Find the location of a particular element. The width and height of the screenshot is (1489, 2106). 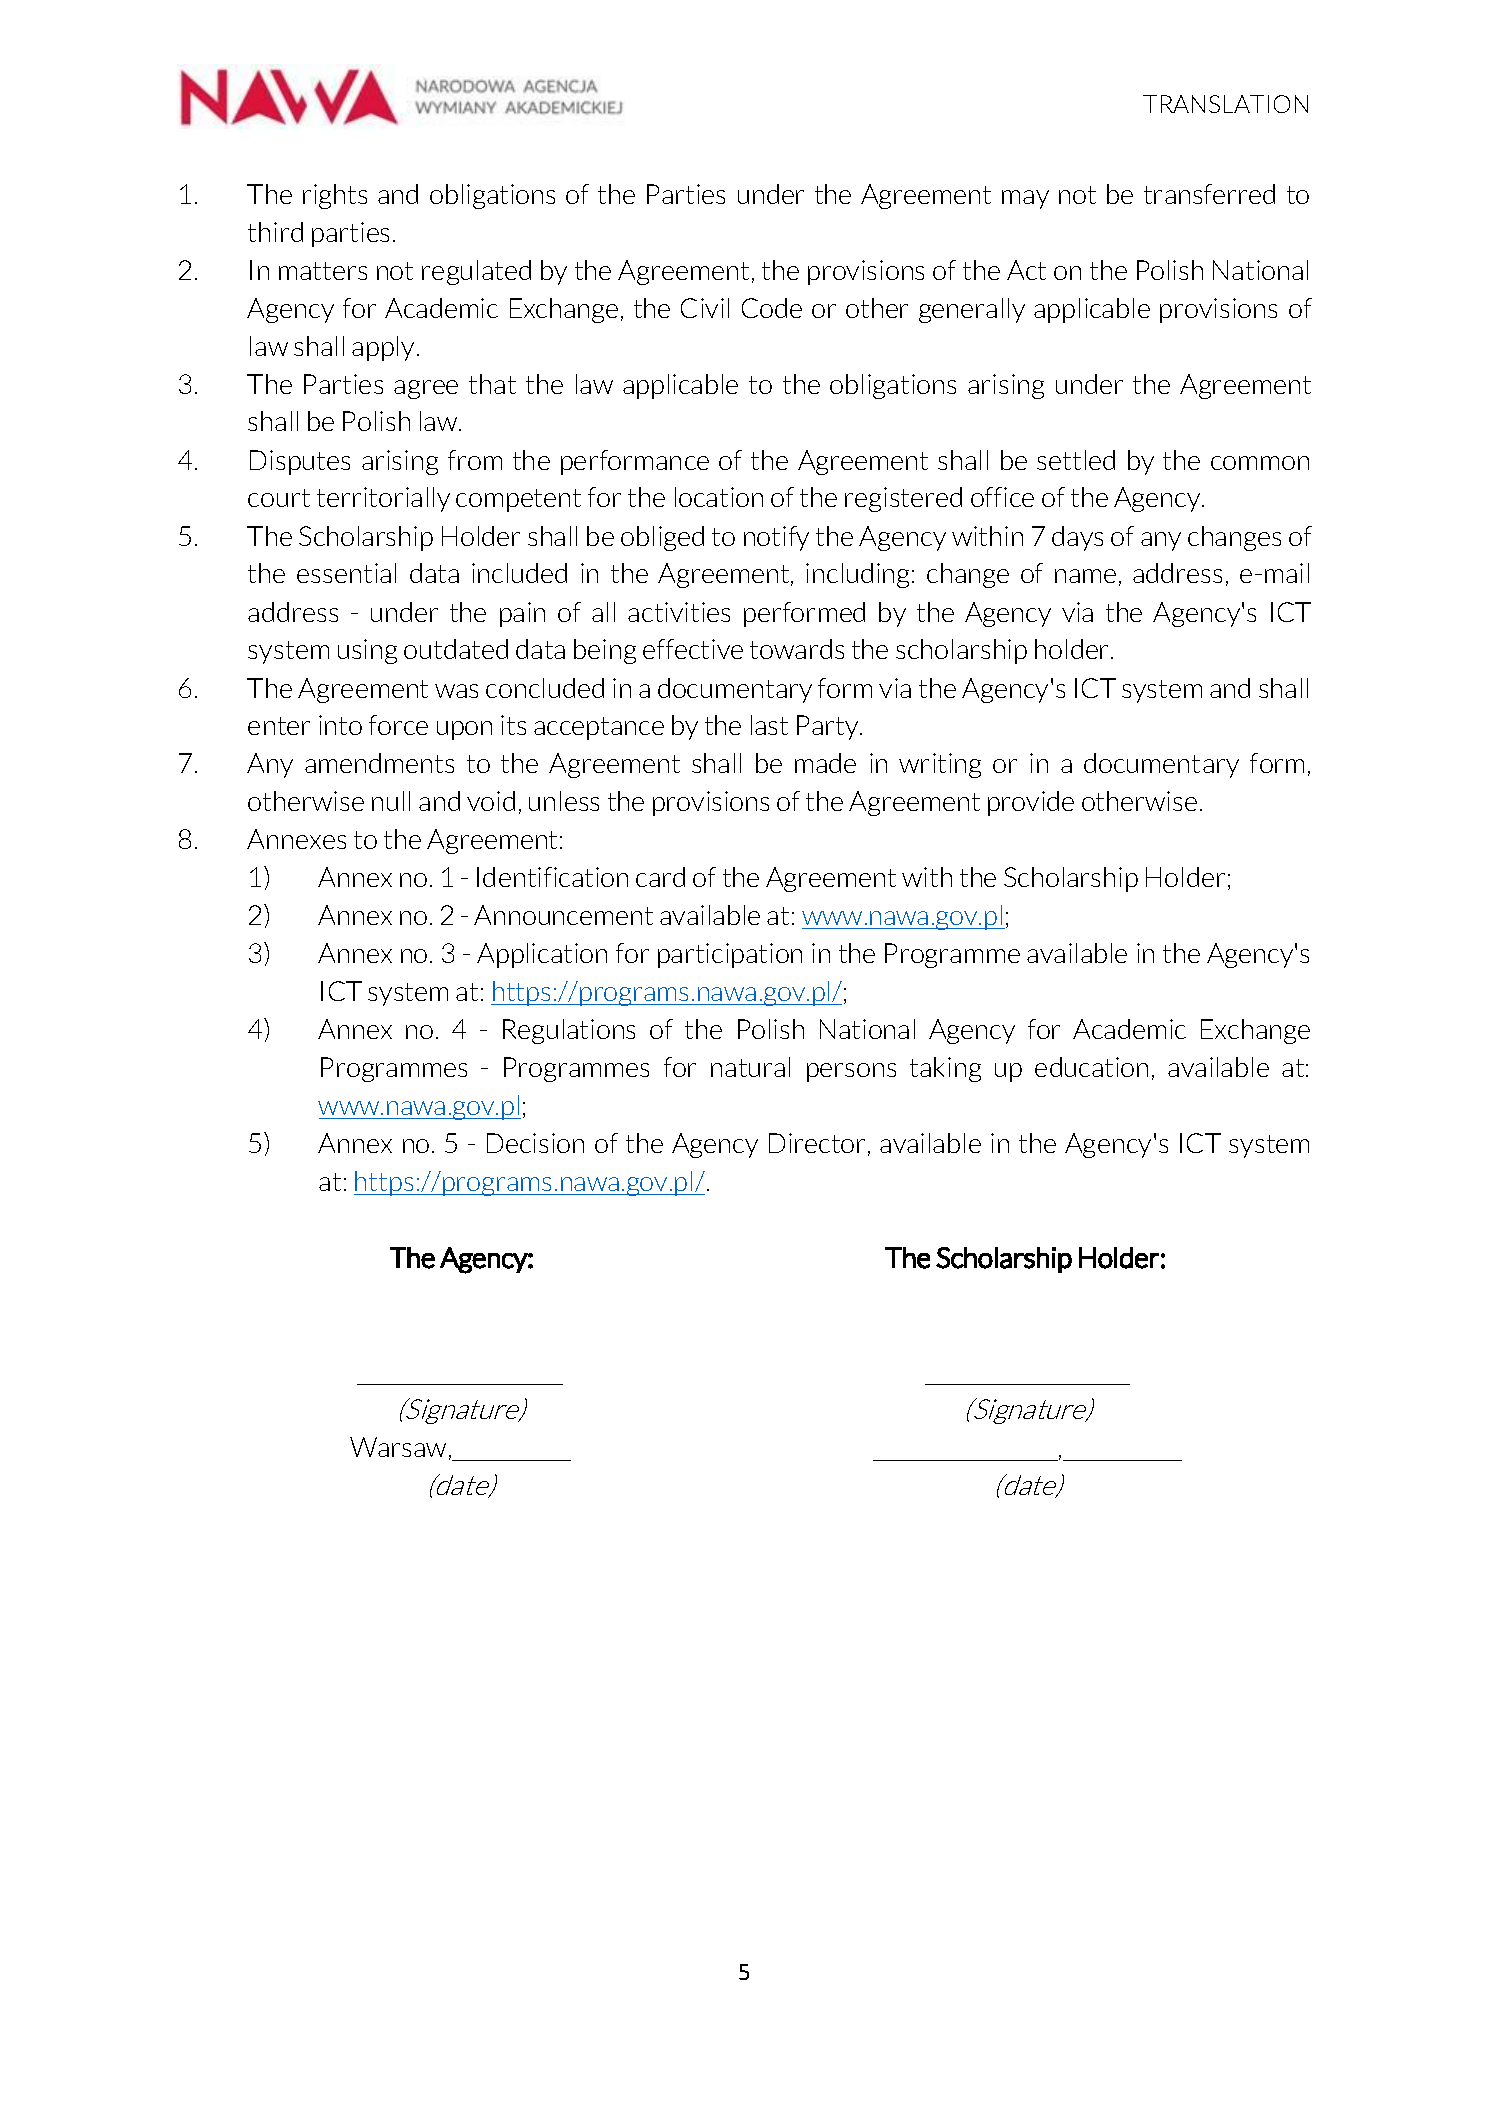

card is located at coordinates (660, 877).
